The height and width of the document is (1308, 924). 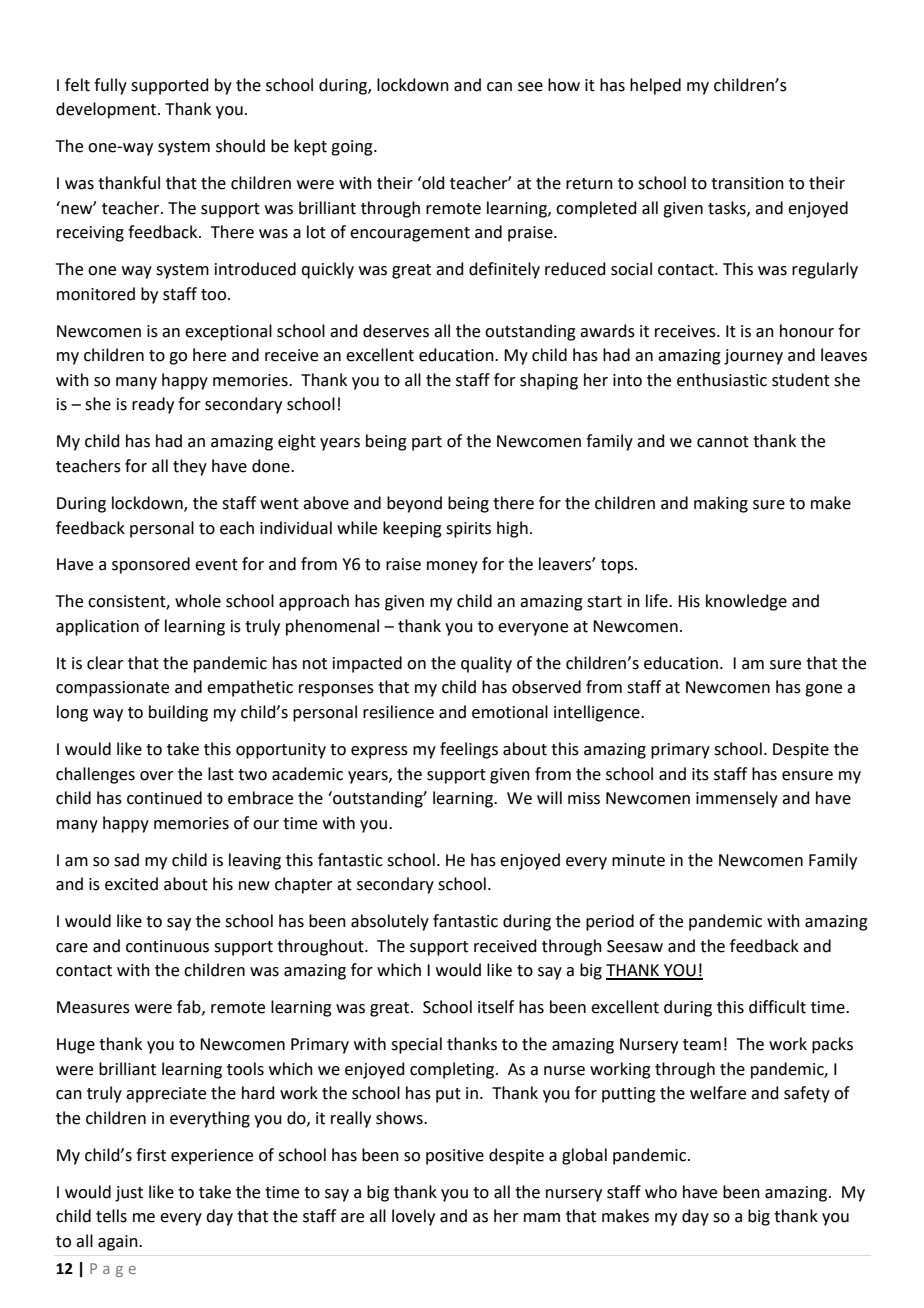 What do you see at coordinates (107, 110) in the document?
I see `development` at bounding box center [107, 110].
